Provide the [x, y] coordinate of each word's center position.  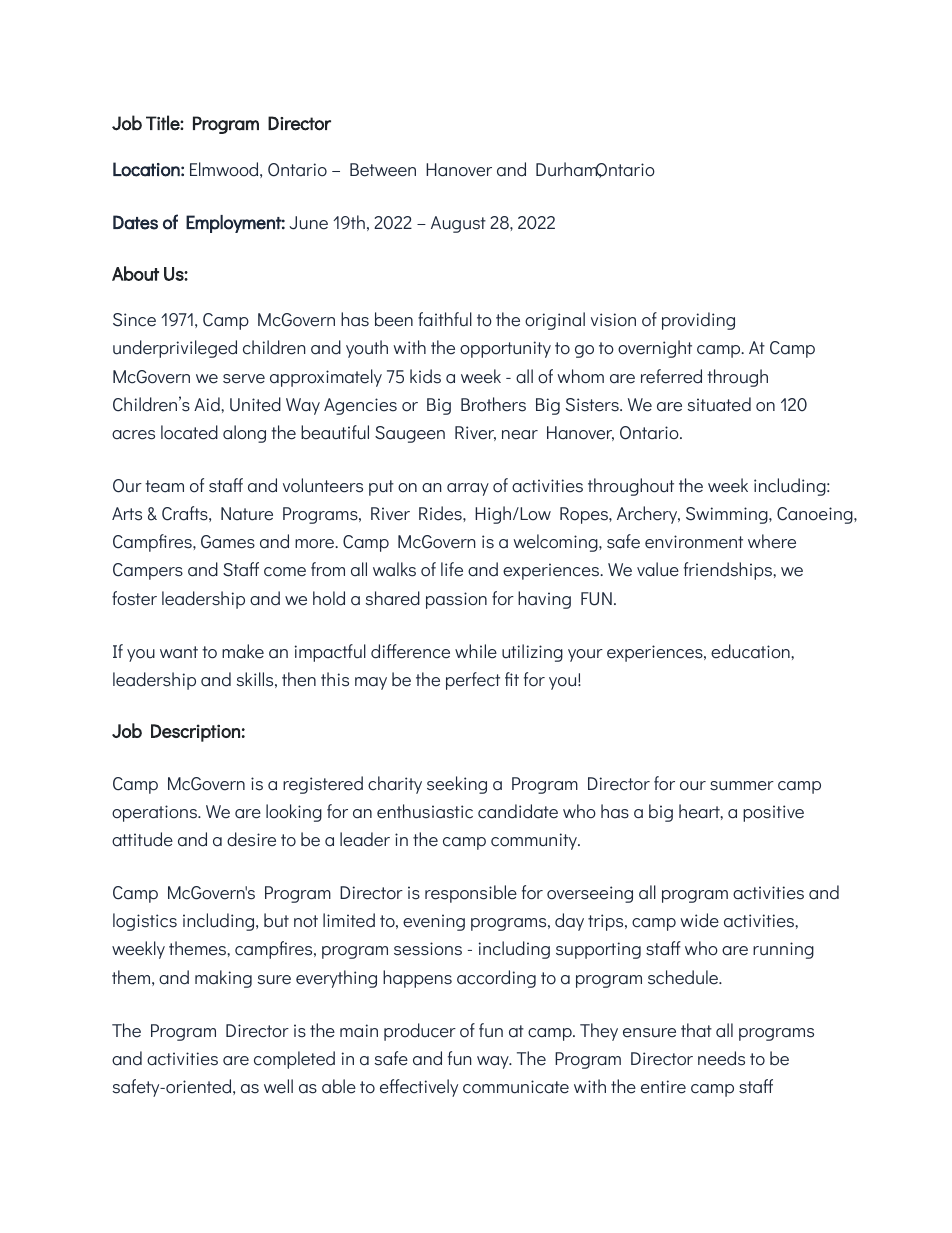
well [278, 1086]
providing [698, 321]
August [458, 224]
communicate [516, 1087]
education [751, 651]
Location [146, 169]
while [476, 651]
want [179, 652]
